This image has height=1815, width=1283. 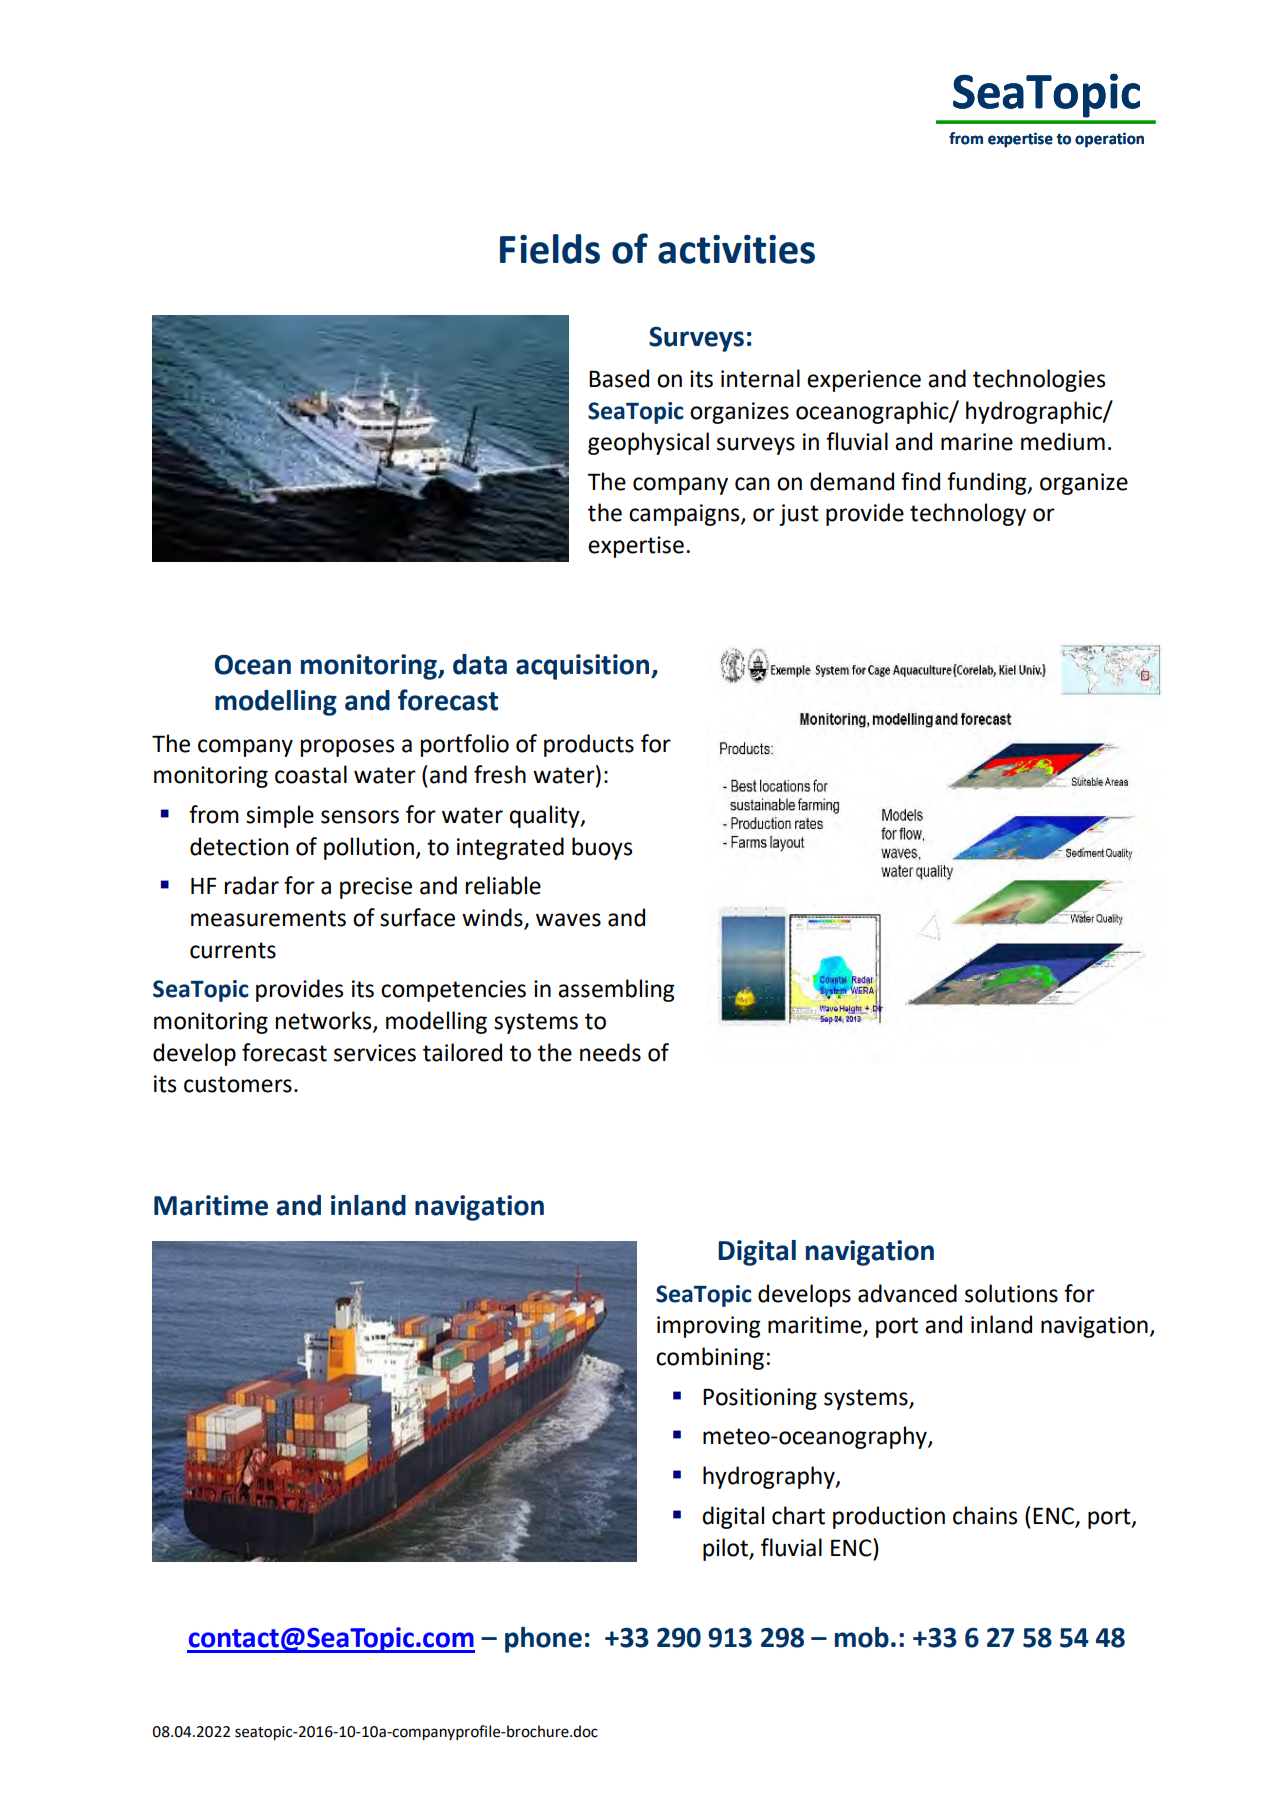 What do you see at coordinates (616, 990) in the image?
I see `assembling` at bounding box center [616, 990].
